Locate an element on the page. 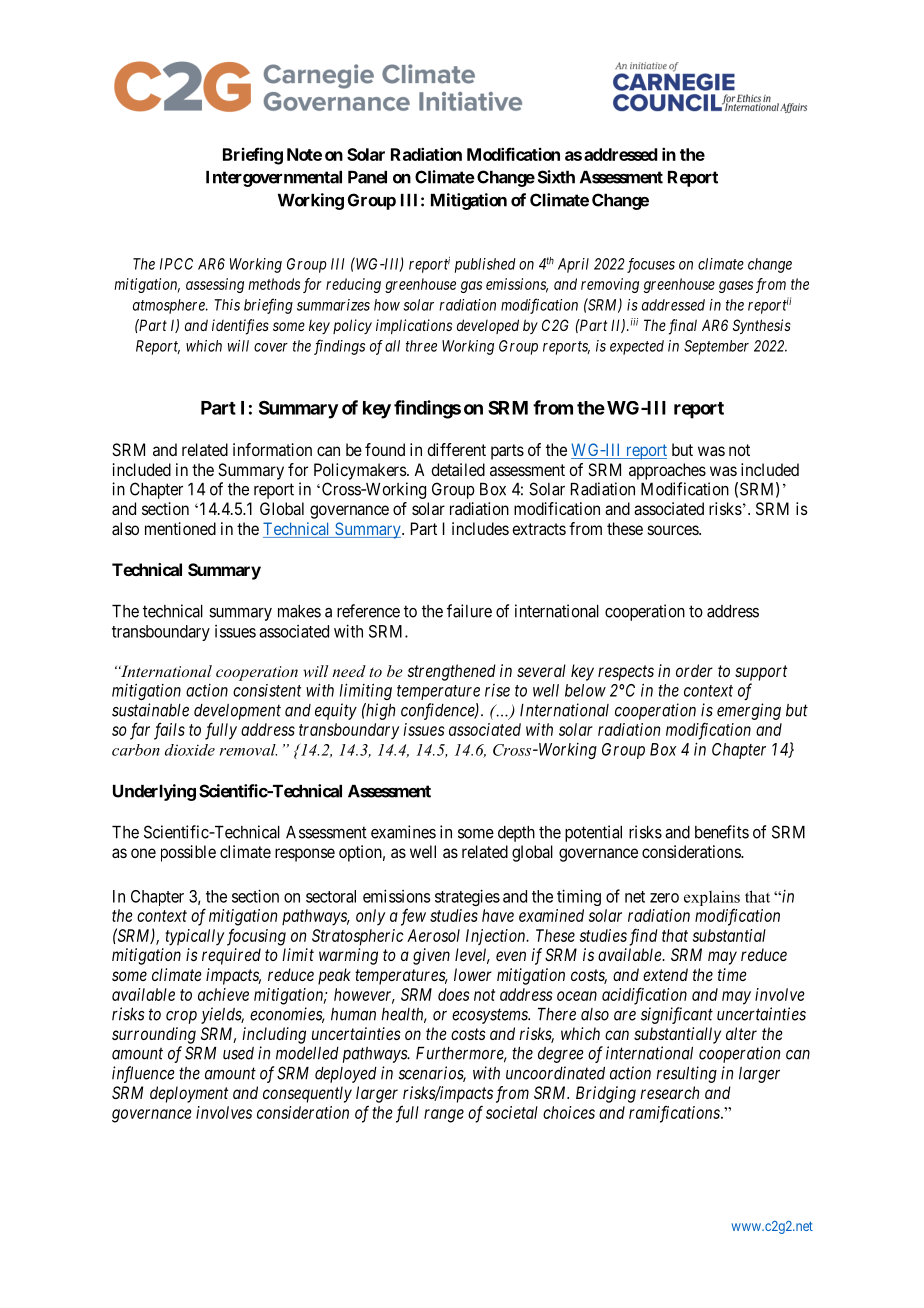 The image size is (924, 1308). zero is located at coordinates (664, 898).
